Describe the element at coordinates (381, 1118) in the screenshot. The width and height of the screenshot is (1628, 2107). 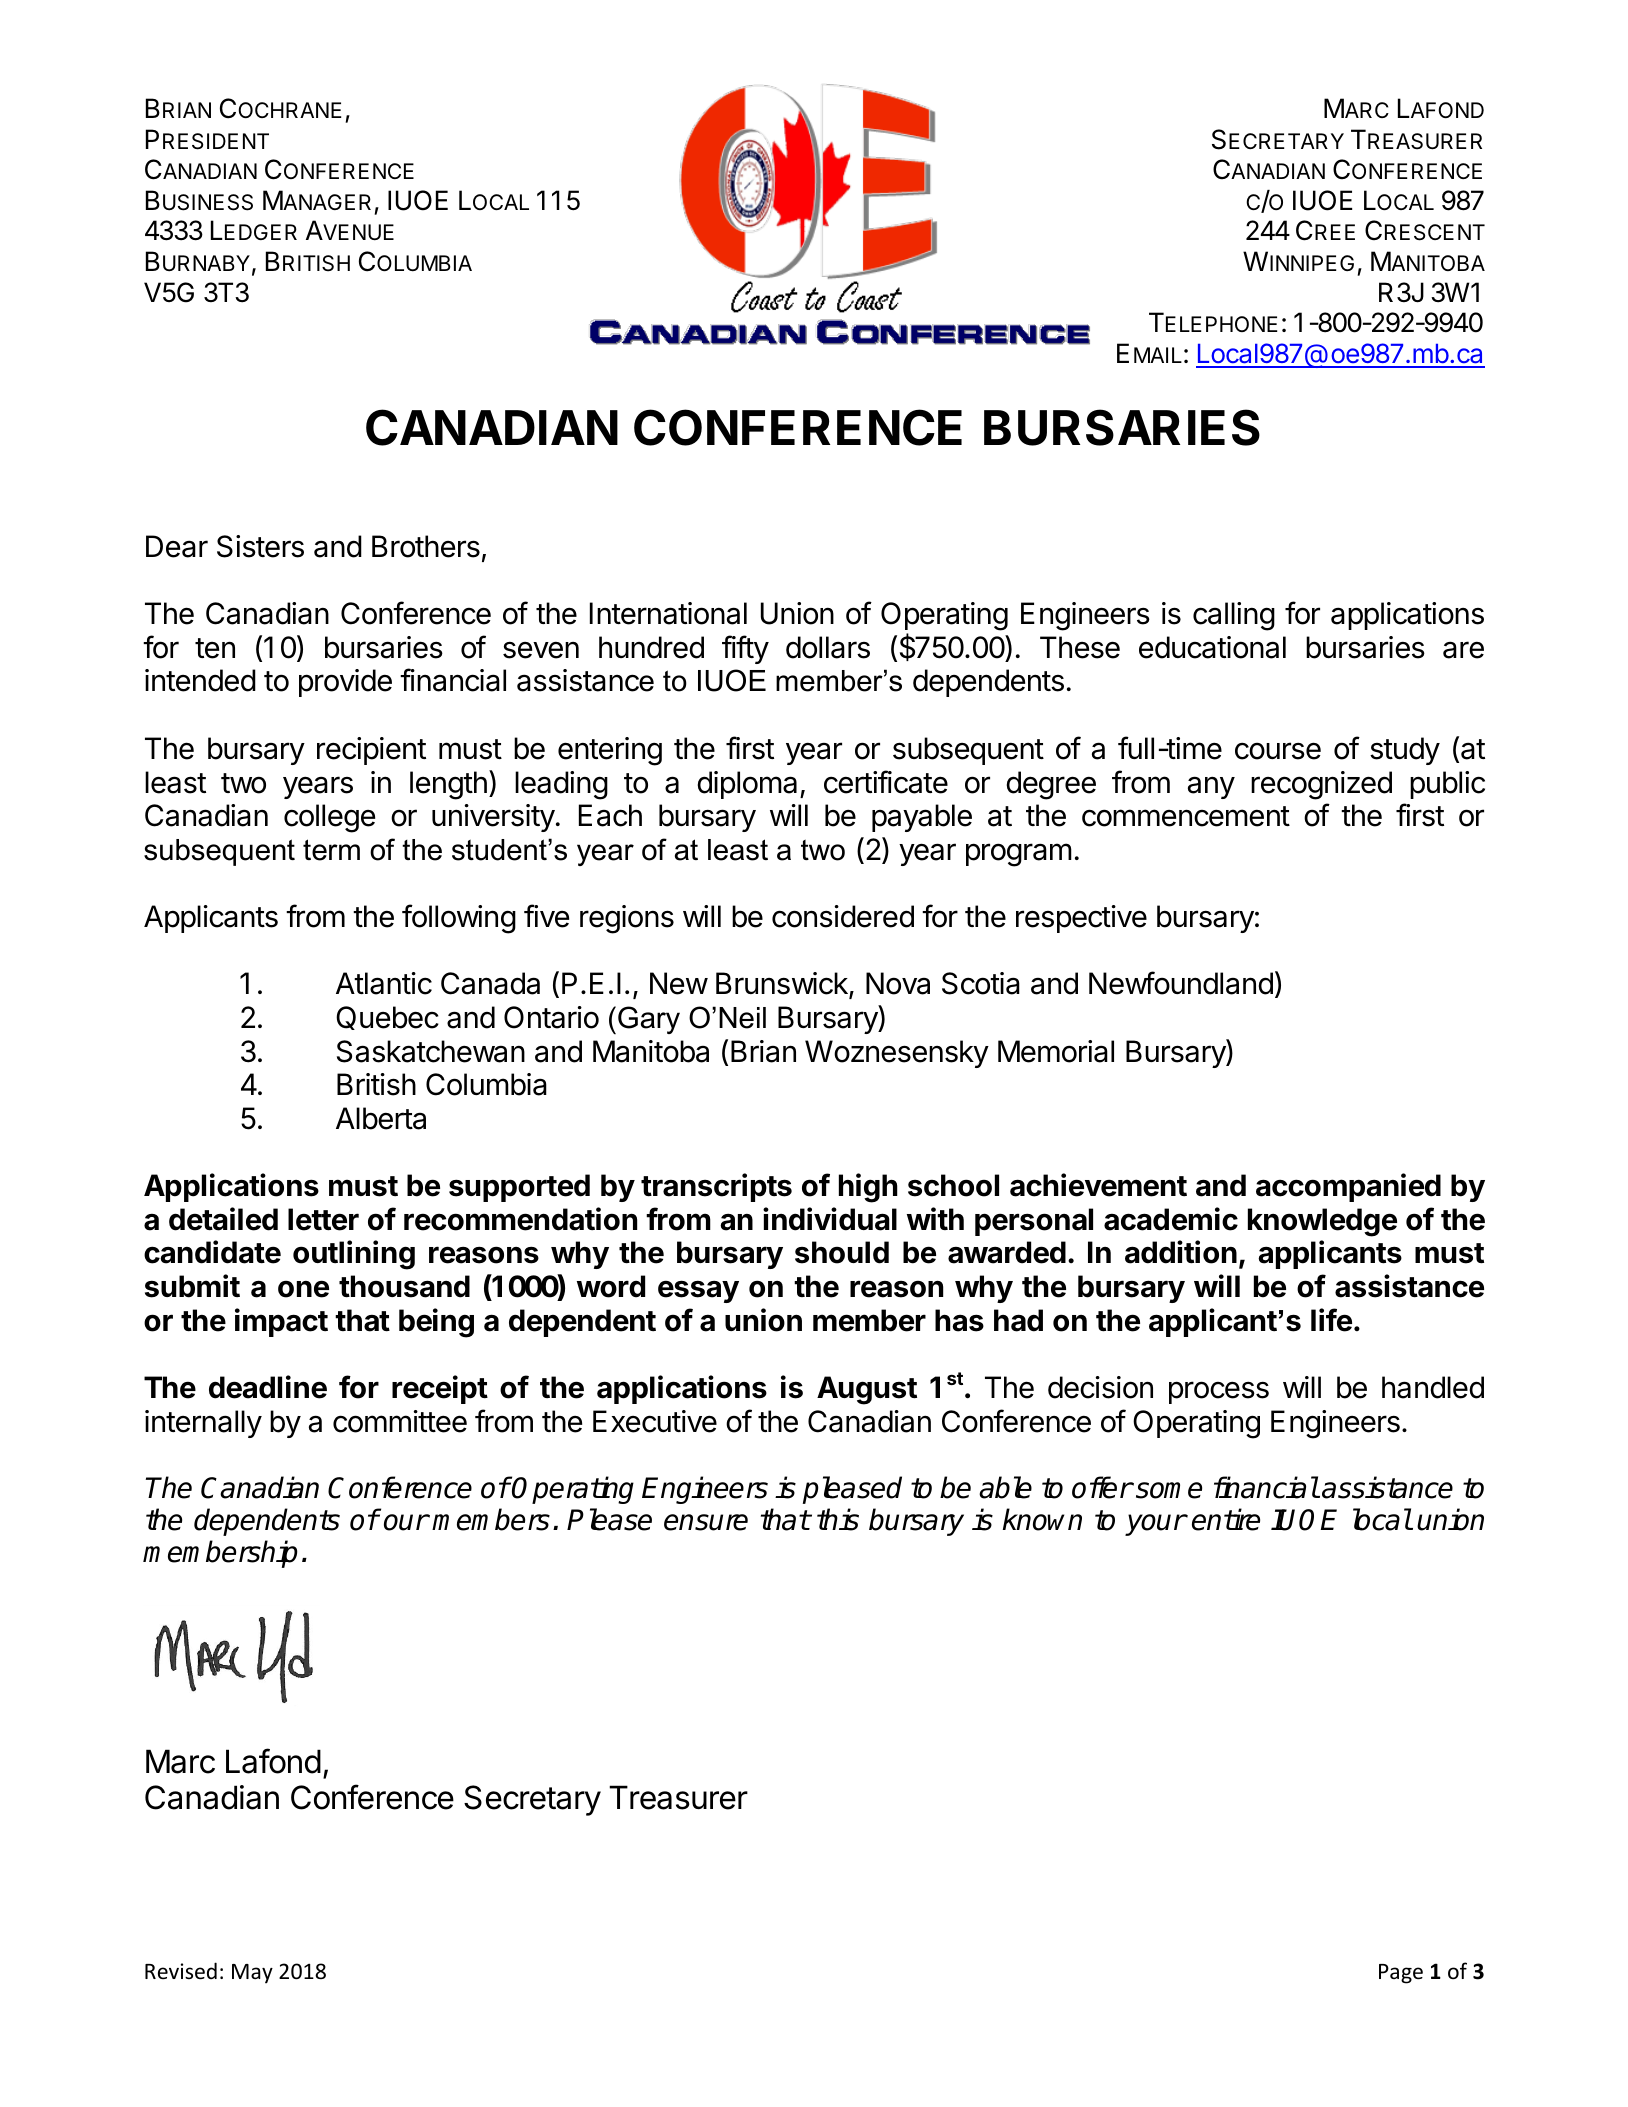
I see `Alberta` at that location.
